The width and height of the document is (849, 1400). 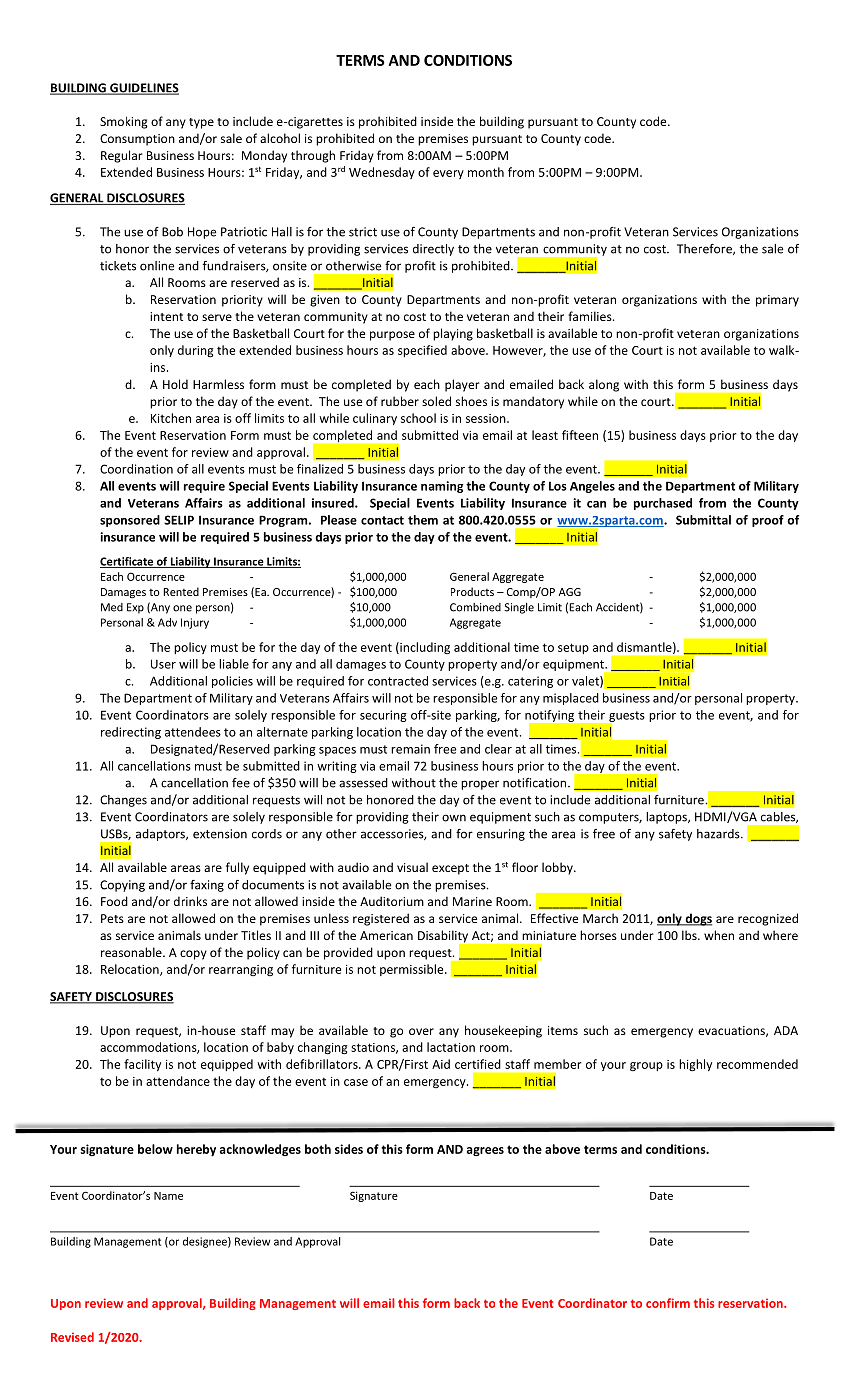 I want to click on them, so click(x=423, y=520).
